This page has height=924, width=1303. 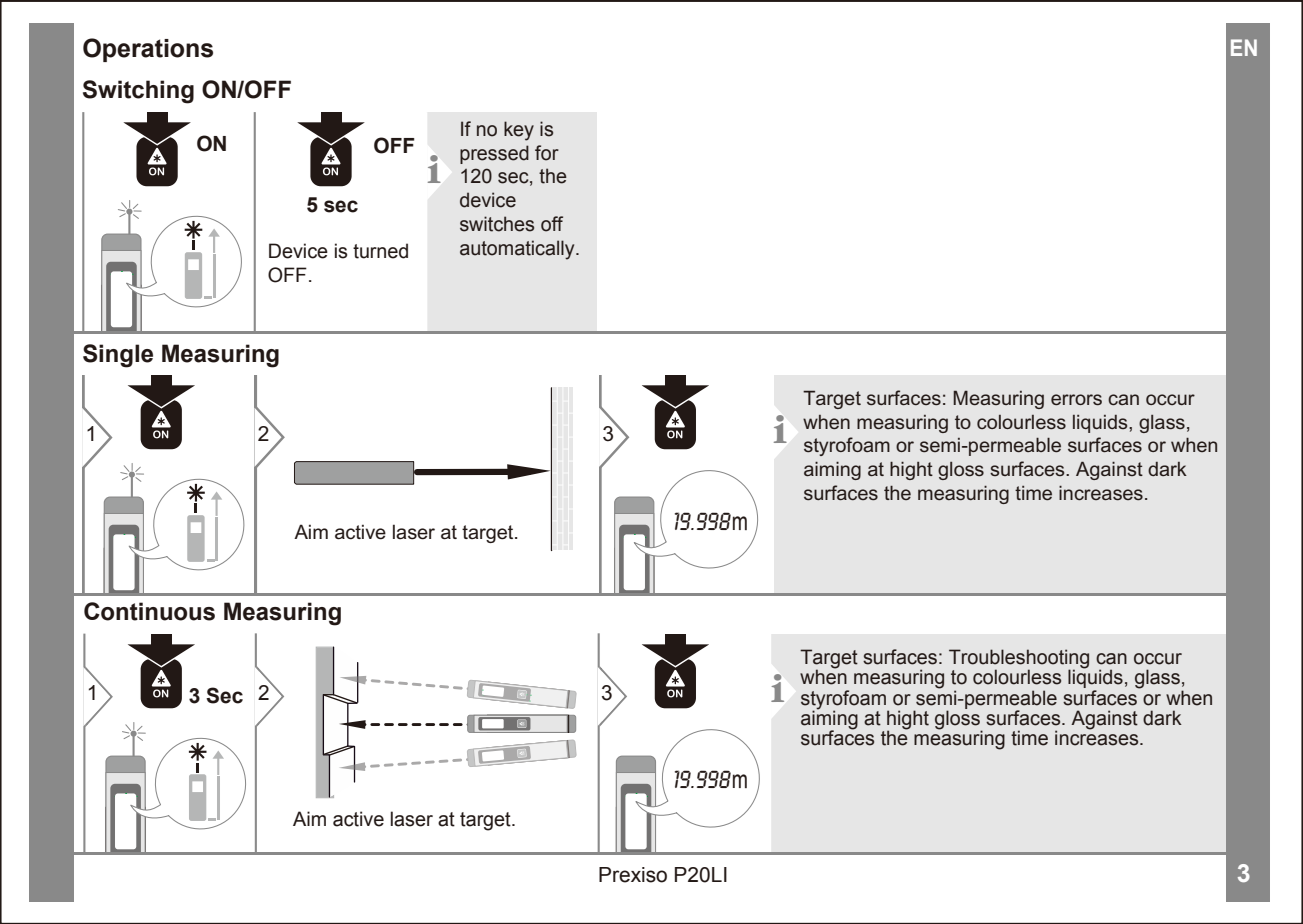 I want to click on Troubleshooting, so click(x=1019, y=660).
